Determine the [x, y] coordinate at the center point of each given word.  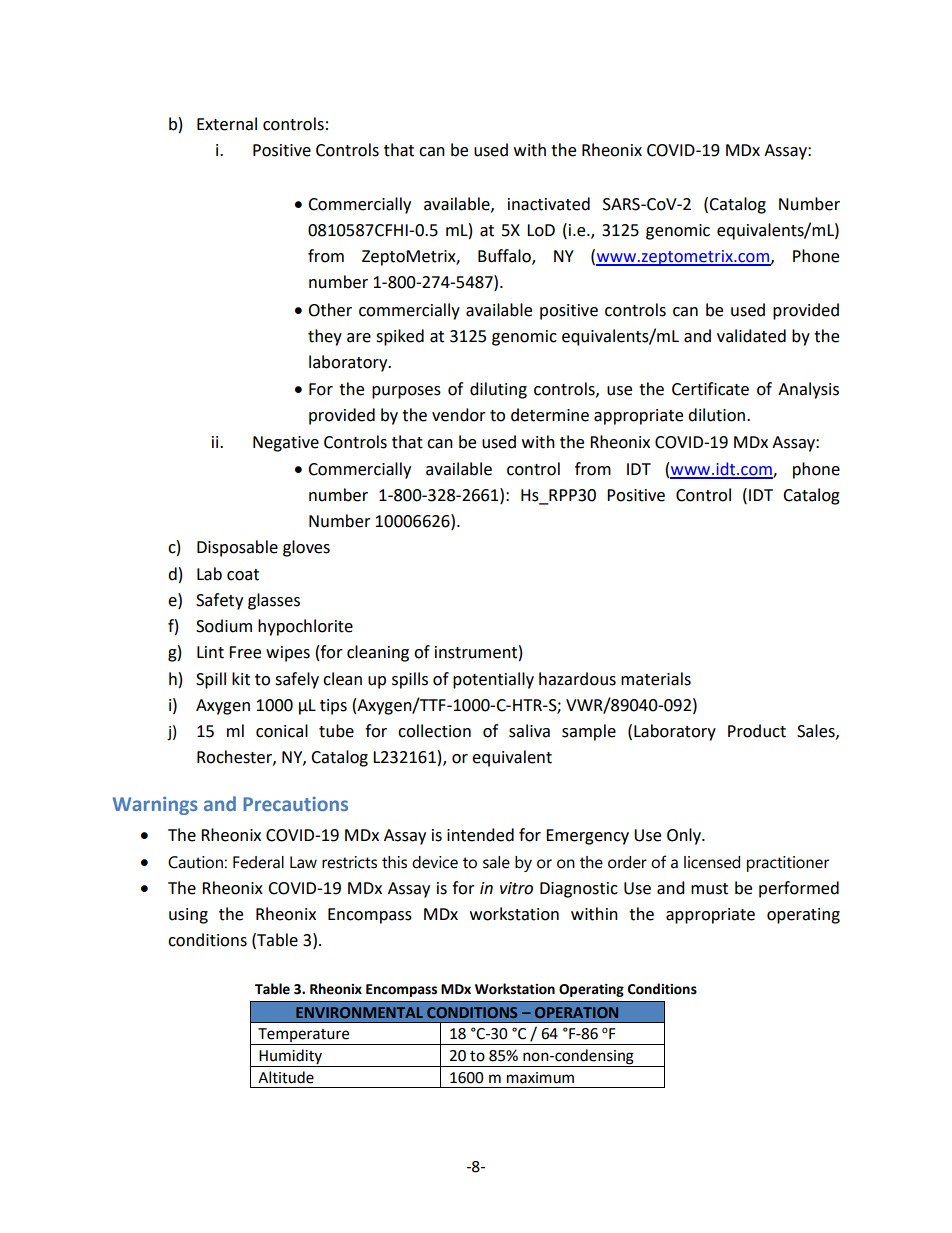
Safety [219, 601]
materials [656, 679]
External [227, 124]
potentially [493, 680]
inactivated [549, 204]
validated [751, 336]
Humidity [291, 1058]
